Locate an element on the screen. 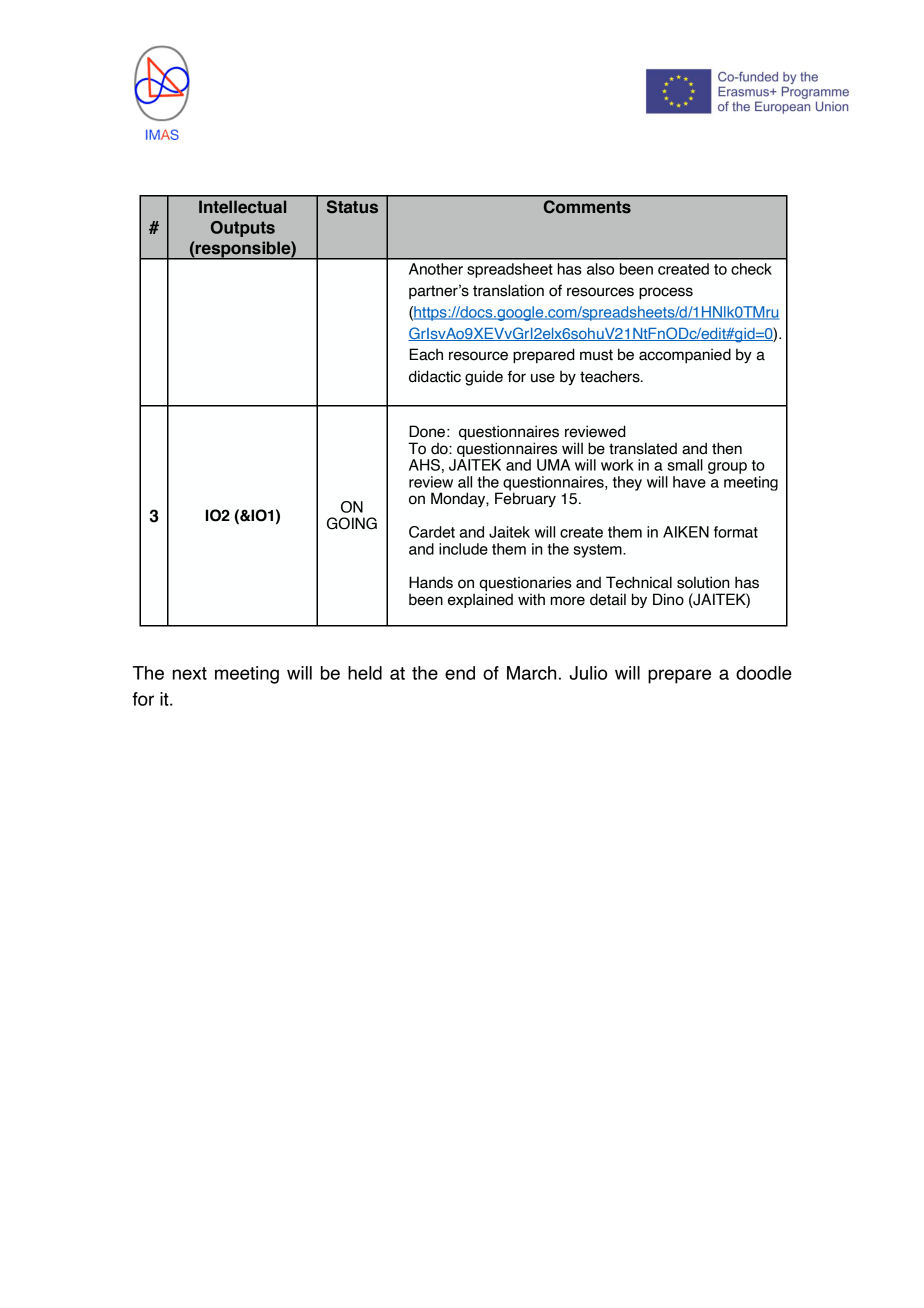  accompanied is located at coordinates (685, 355).
